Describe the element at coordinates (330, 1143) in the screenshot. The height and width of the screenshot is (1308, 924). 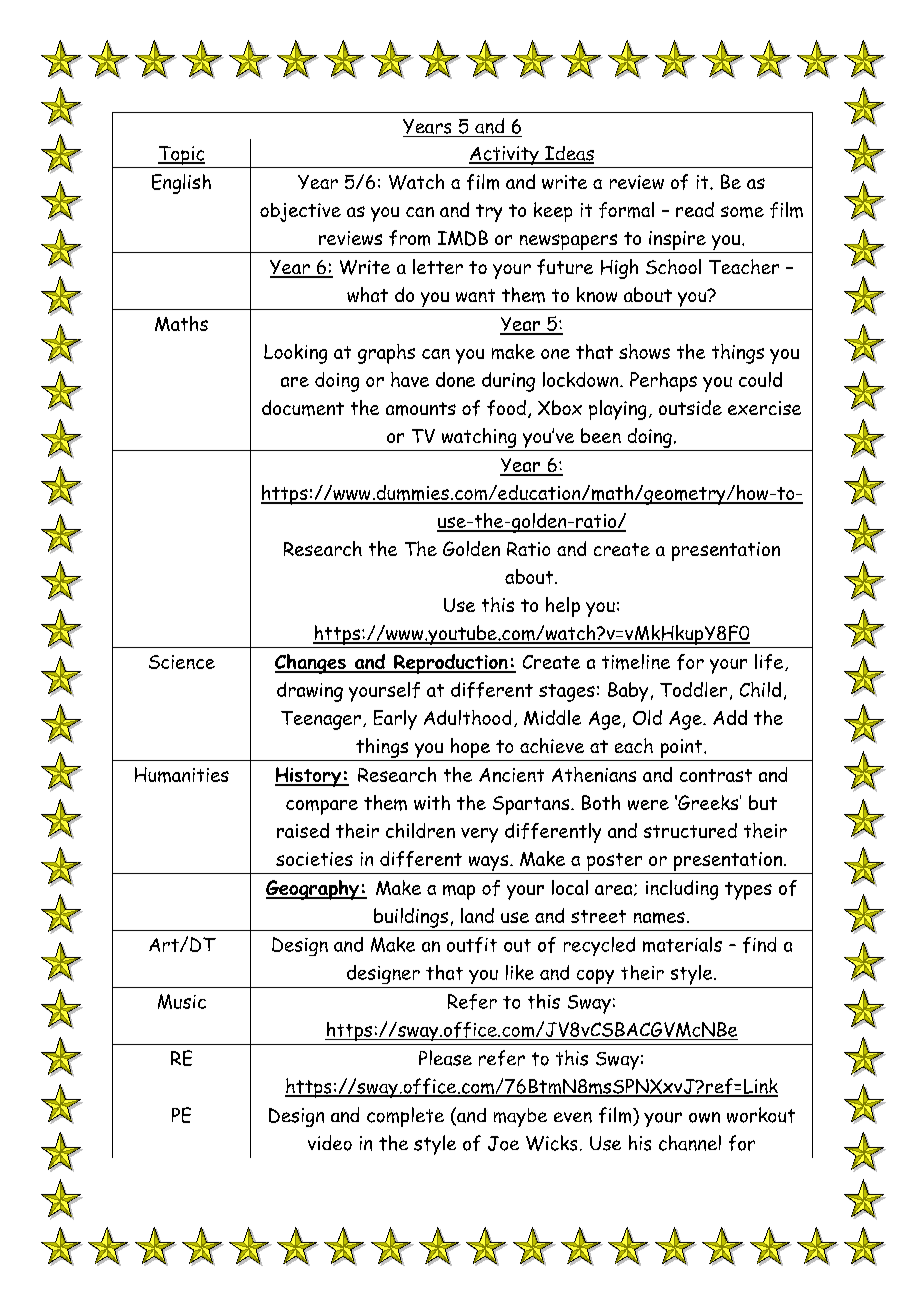
I see `video` at that location.
